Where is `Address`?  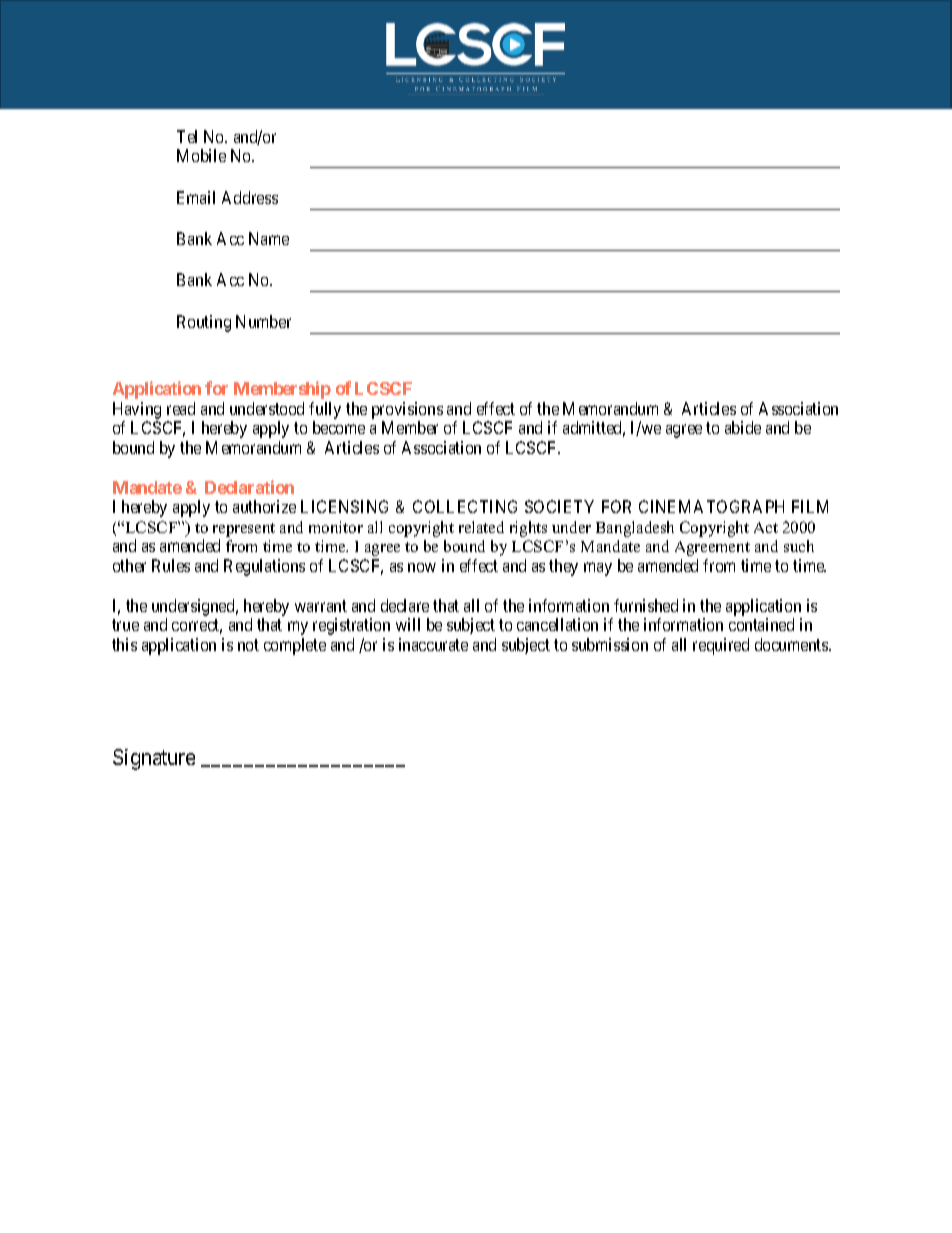 Address is located at coordinates (250, 197).
